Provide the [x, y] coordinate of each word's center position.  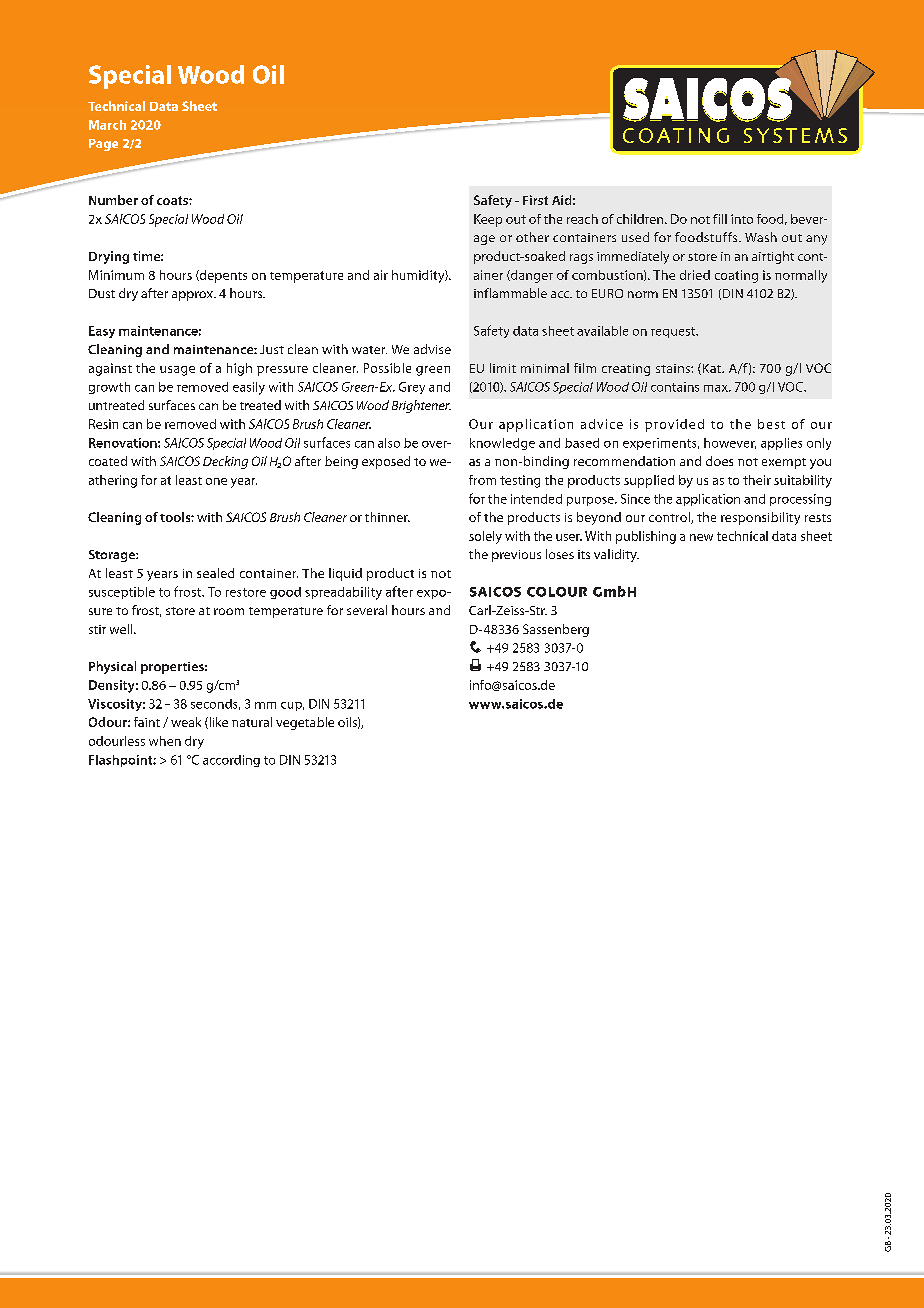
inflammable [510, 293]
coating [736, 276]
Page [103, 145]
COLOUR [557, 592]
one [216, 481]
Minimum [116, 275]
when [165, 741]
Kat [711, 369]
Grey [412, 388]
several [367, 610]
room [229, 611]
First [535, 200]
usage [177, 371]
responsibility [760, 518]
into [742, 219]
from [482, 480]
